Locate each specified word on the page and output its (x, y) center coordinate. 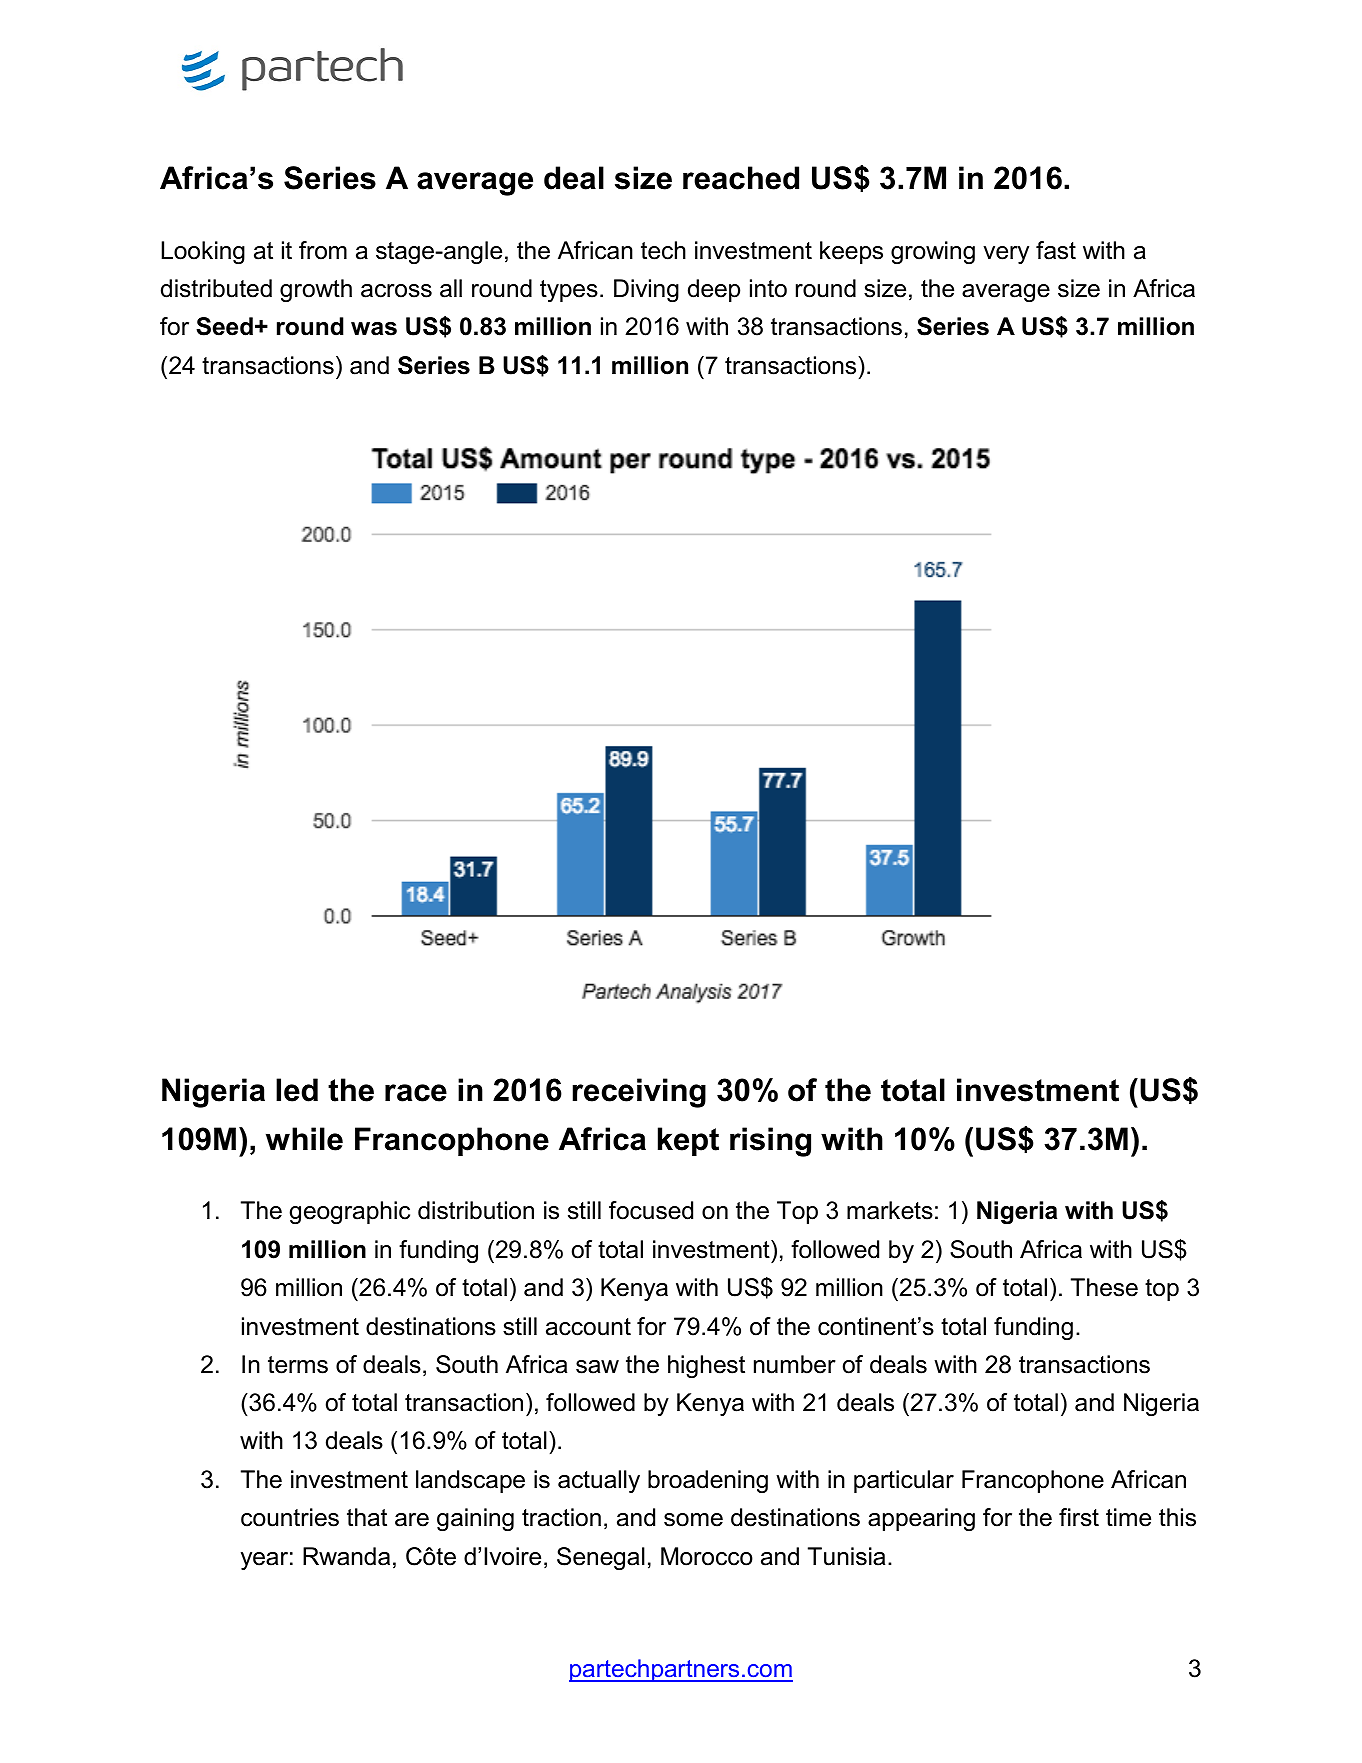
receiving (639, 1093)
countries (290, 1517)
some (693, 1520)
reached (741, 178)
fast (1056, 250)
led (297, 1090)
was (374, 329)
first (1079, 1517)
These (1104, 1287)
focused (651, 1210)
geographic (350, 1212)
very (1006, 255)
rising (770, 1142)
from (323, 250)
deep (714, 290)
